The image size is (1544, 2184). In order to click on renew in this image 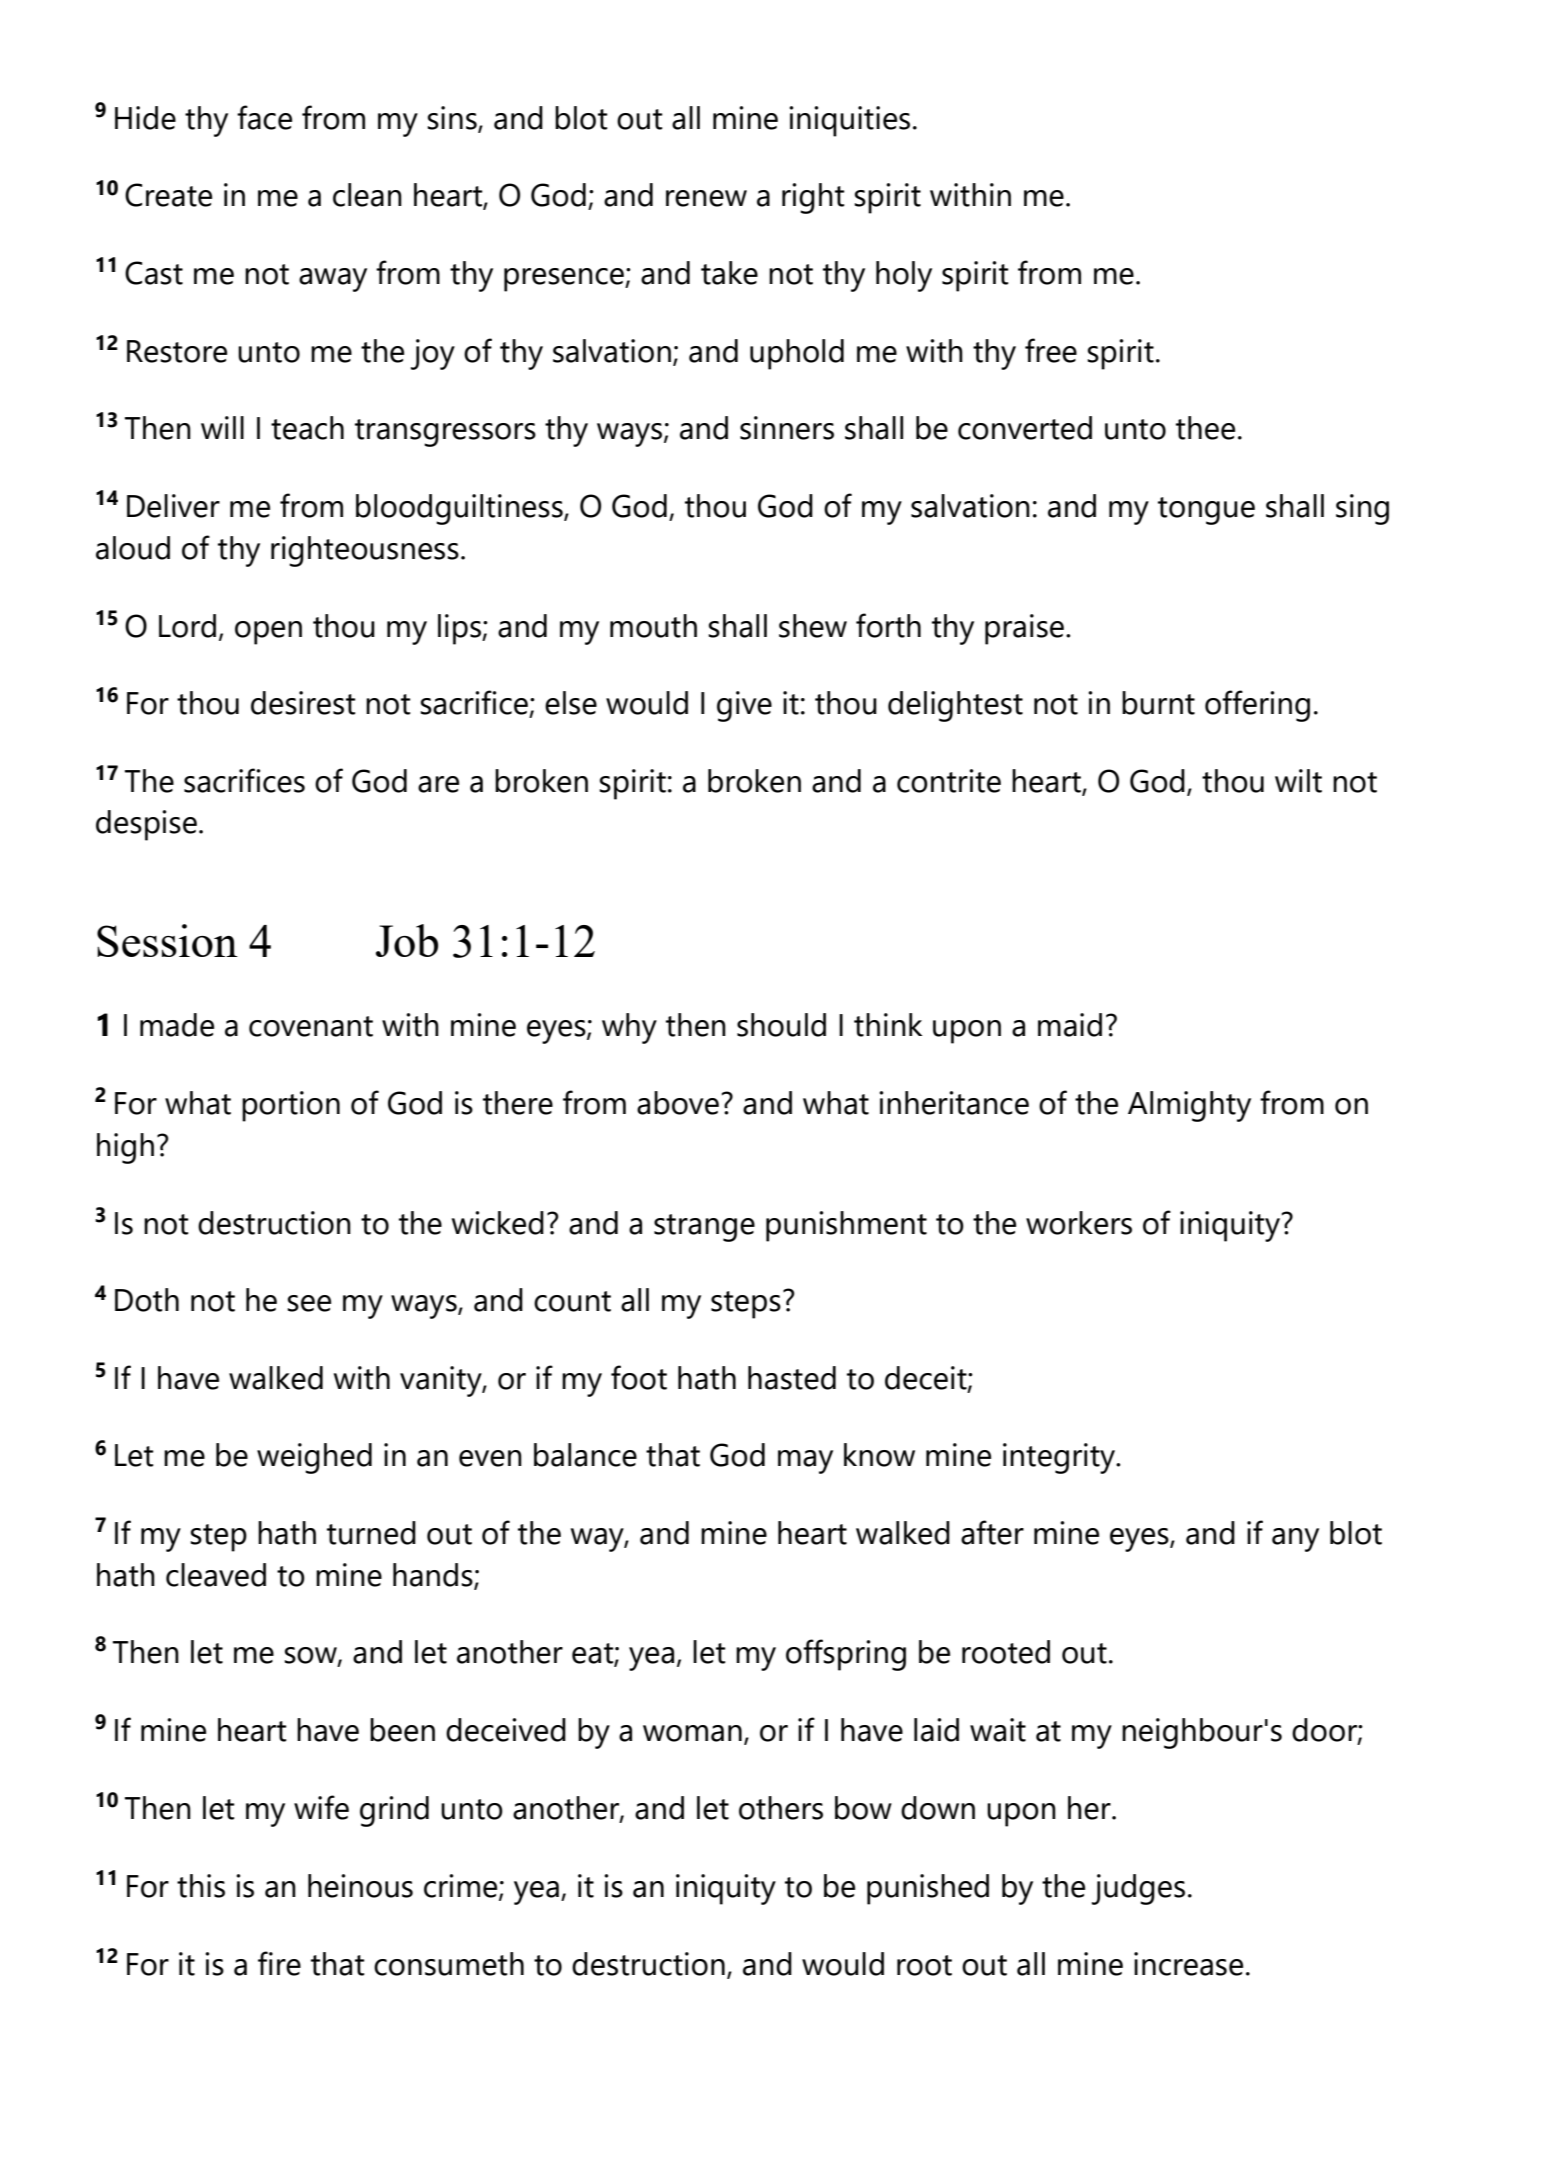, I will do `click(706, 198)`.
